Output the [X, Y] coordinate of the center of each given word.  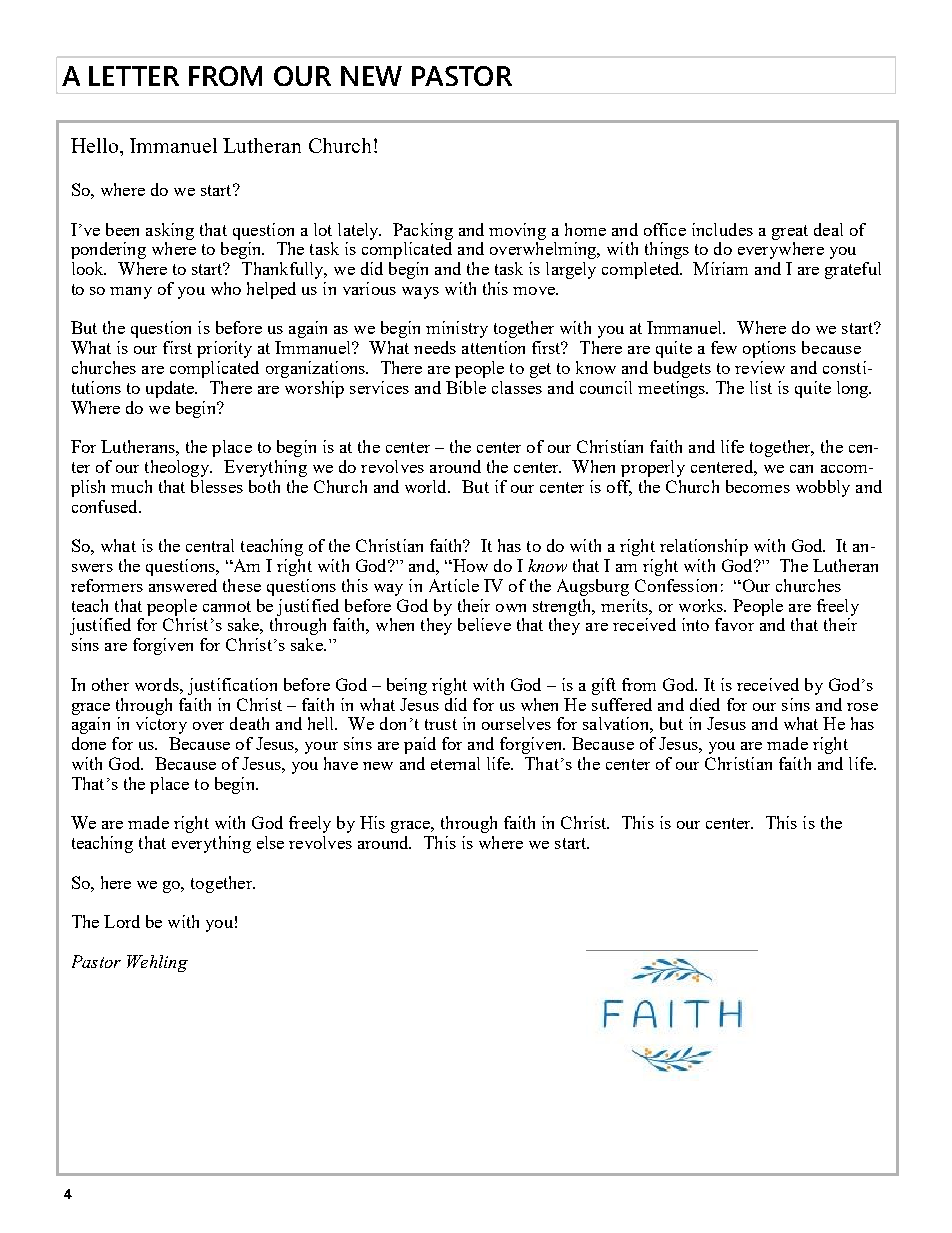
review [760, 367]
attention [493, 347]
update [171, 389]
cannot [227, 606]
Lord [122, 921]
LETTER [134, 76]
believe [484, 624]
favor [734, 624]
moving [517, 231]
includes [722, 229]
